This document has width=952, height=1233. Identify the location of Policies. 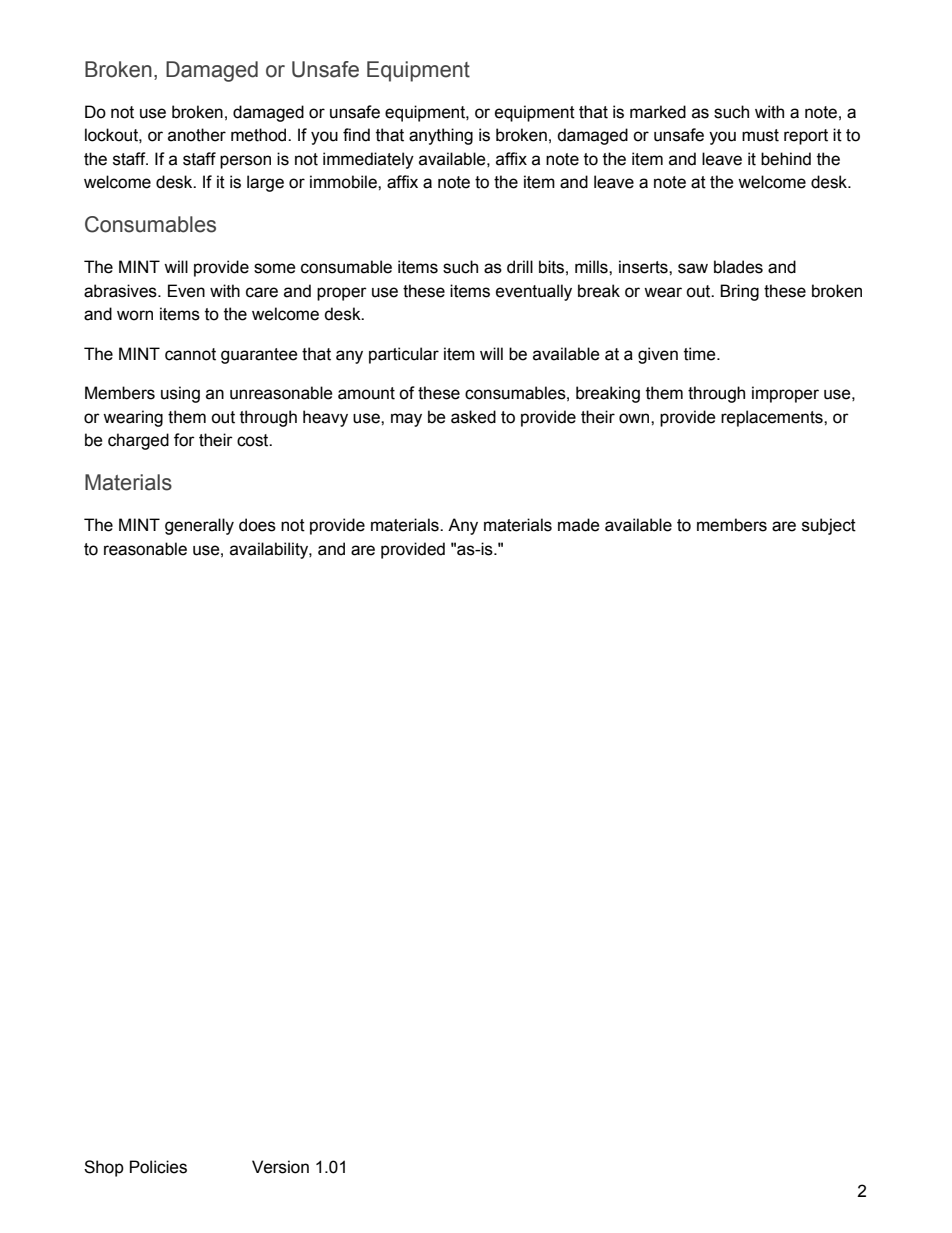
(158, 1167).
